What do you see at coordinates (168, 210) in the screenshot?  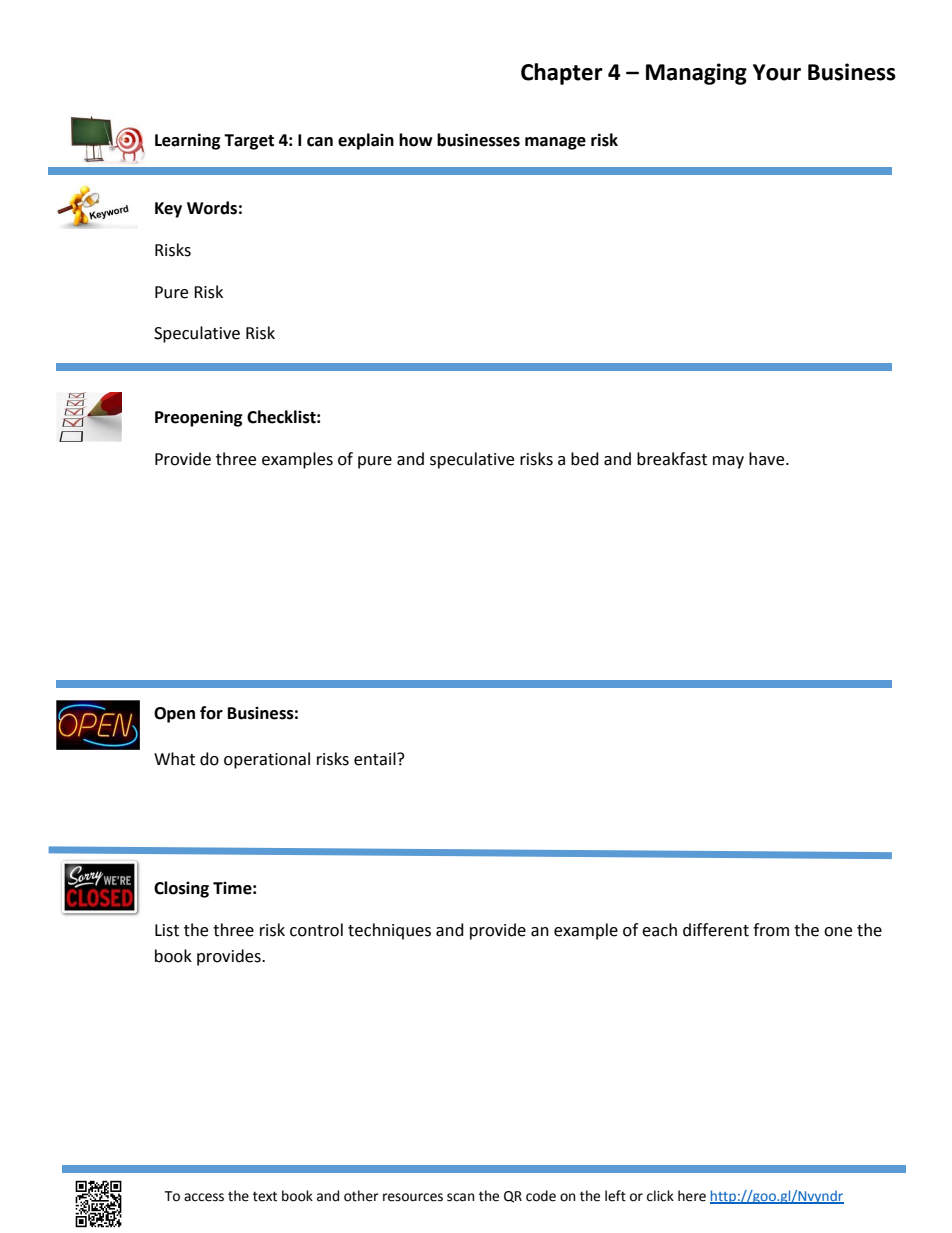 I see `Key` at bounding box center [168, 210].
